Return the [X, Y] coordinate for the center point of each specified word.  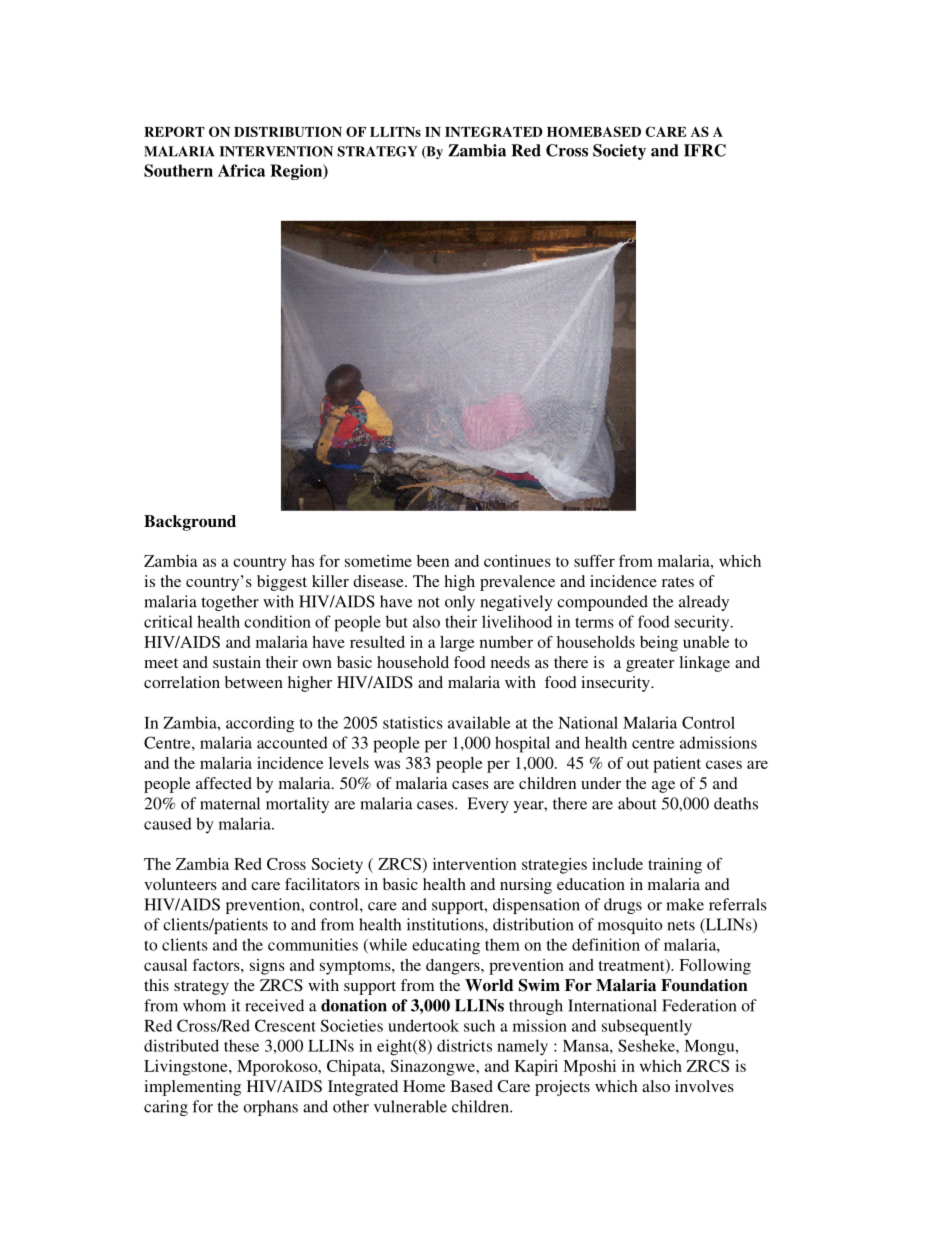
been [433, 561]
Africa [241, 170]
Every [488, 805]
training [675, 866]
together [230, 603]
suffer [594, 561]
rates [678, 582]
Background [190, 523]
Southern [178, 170]
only [460, 603]
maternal [230, 803]
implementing [192, 1088]
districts [464, 1045]
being [659, 644]
